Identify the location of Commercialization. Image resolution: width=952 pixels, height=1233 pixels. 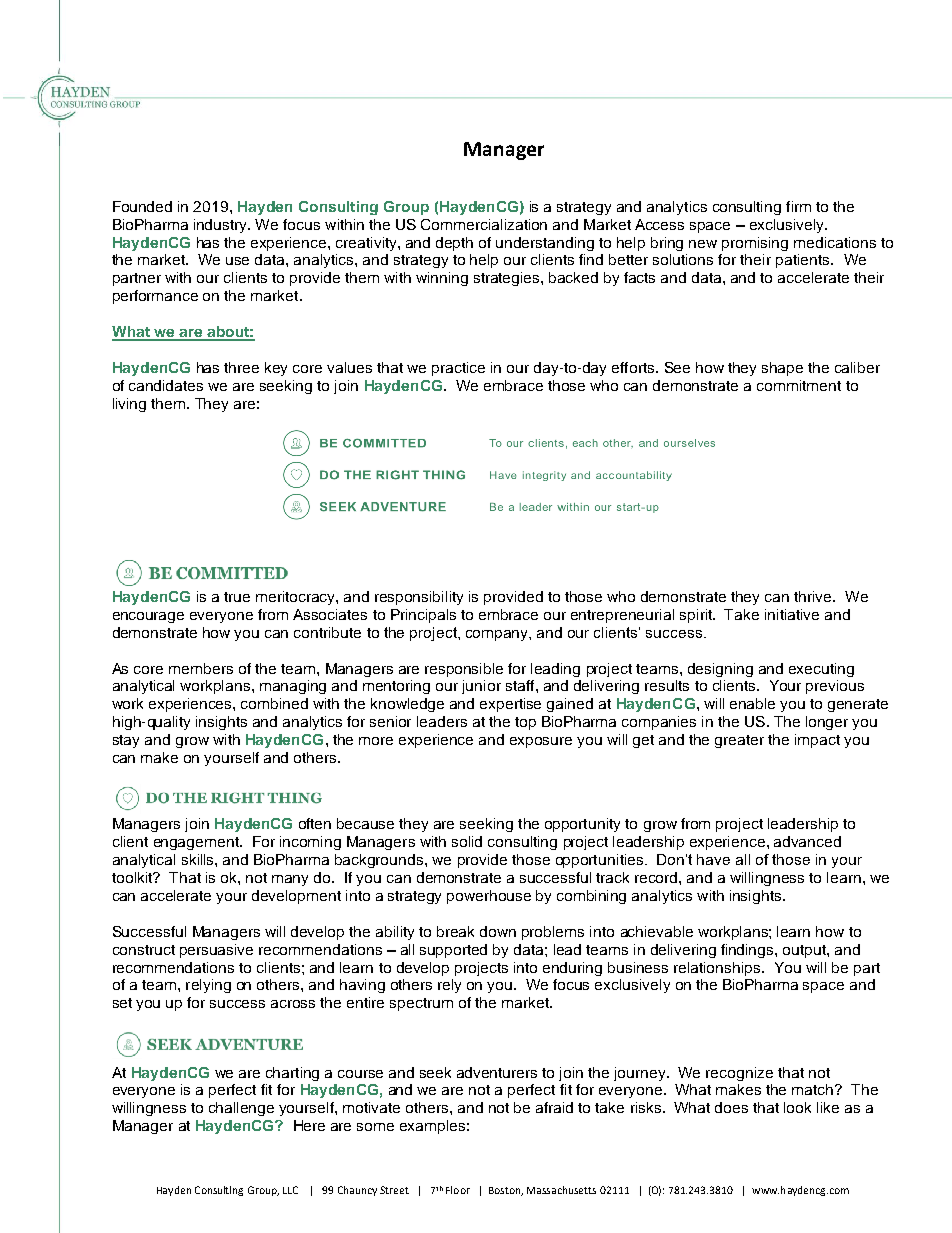
(484, 224).
